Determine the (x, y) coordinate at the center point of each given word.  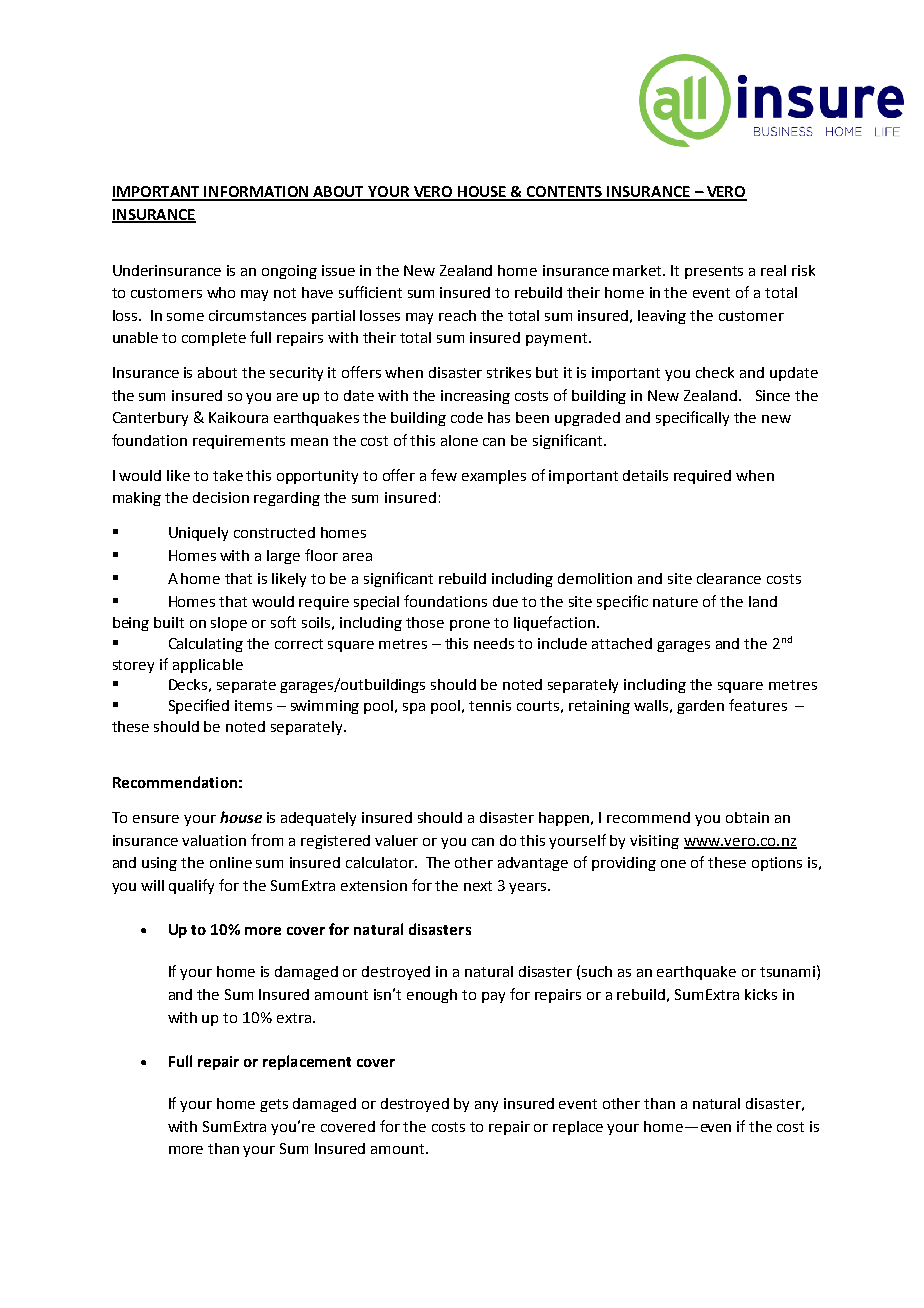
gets (274, 1105)
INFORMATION (257, 193)
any (486, 1106)
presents (714, 272)
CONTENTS (565, 193)
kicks (761, 994)
